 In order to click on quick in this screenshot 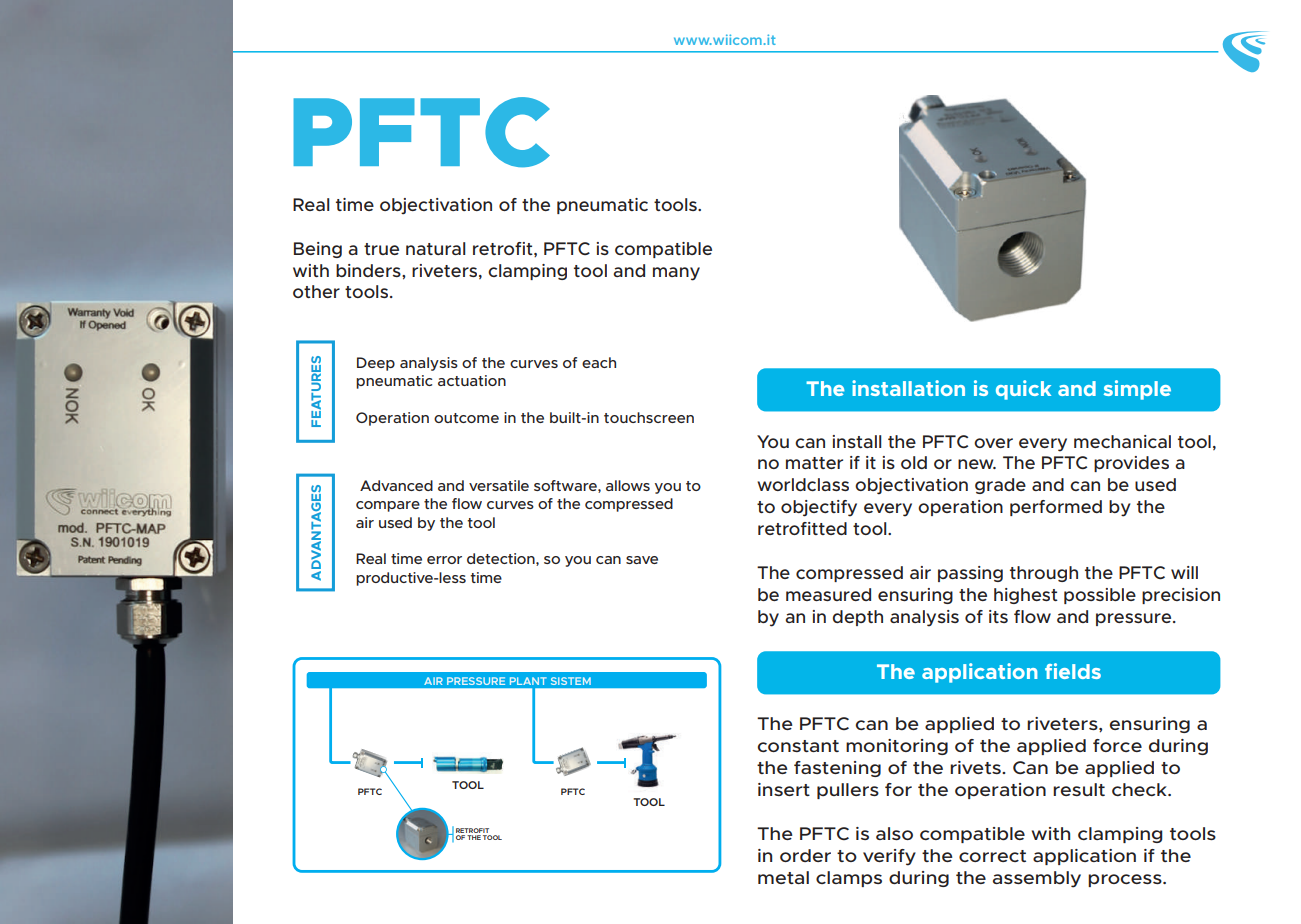, I will do `click(1023, 390)`.
